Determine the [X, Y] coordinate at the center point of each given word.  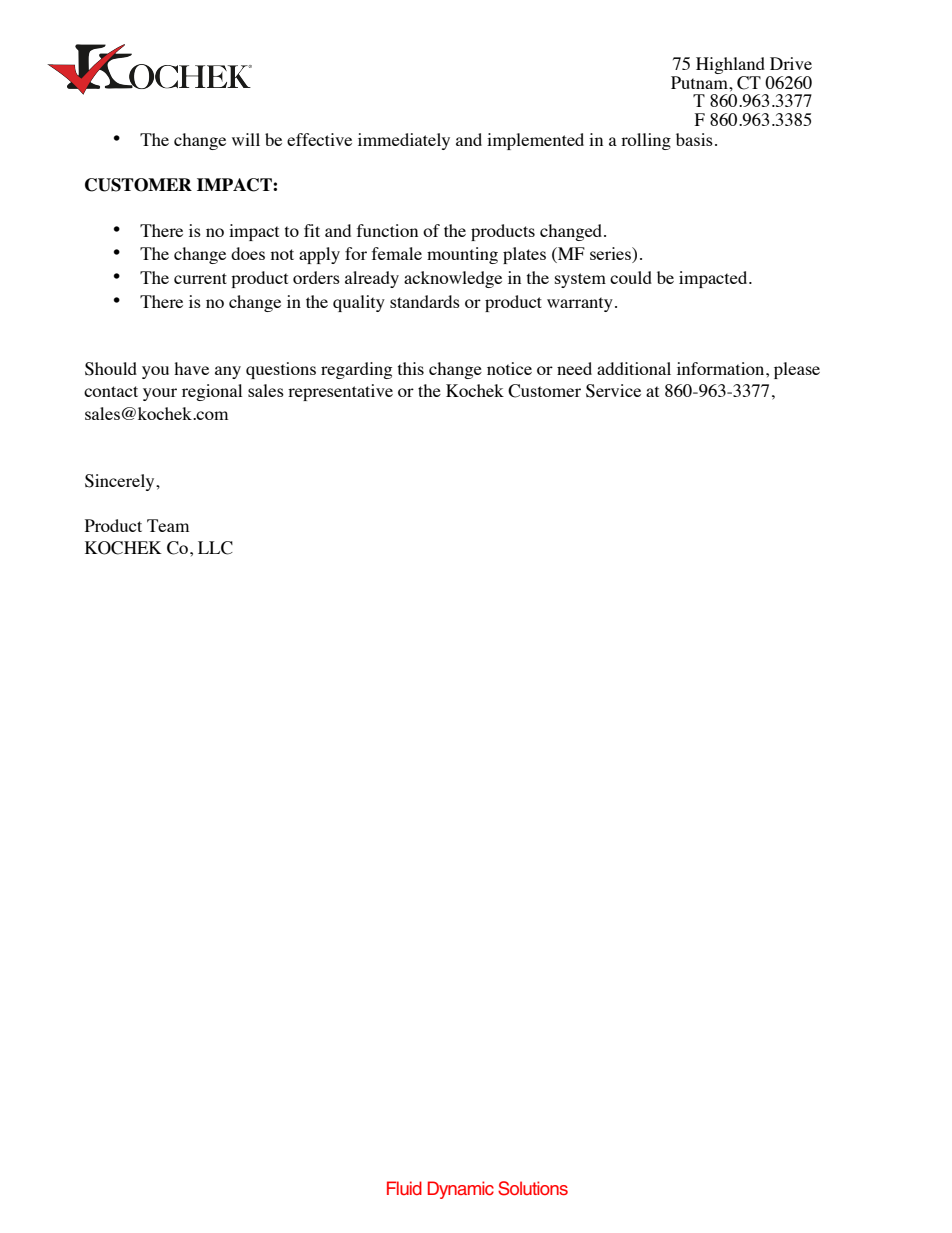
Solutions [533, 1188]
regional [212, 392]
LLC [215, 548]
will [246, 139]
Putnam [700, 82]
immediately [404, 141]
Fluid [404, 1188]
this [411, 368]
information [722, 368]
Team [168, 525]
